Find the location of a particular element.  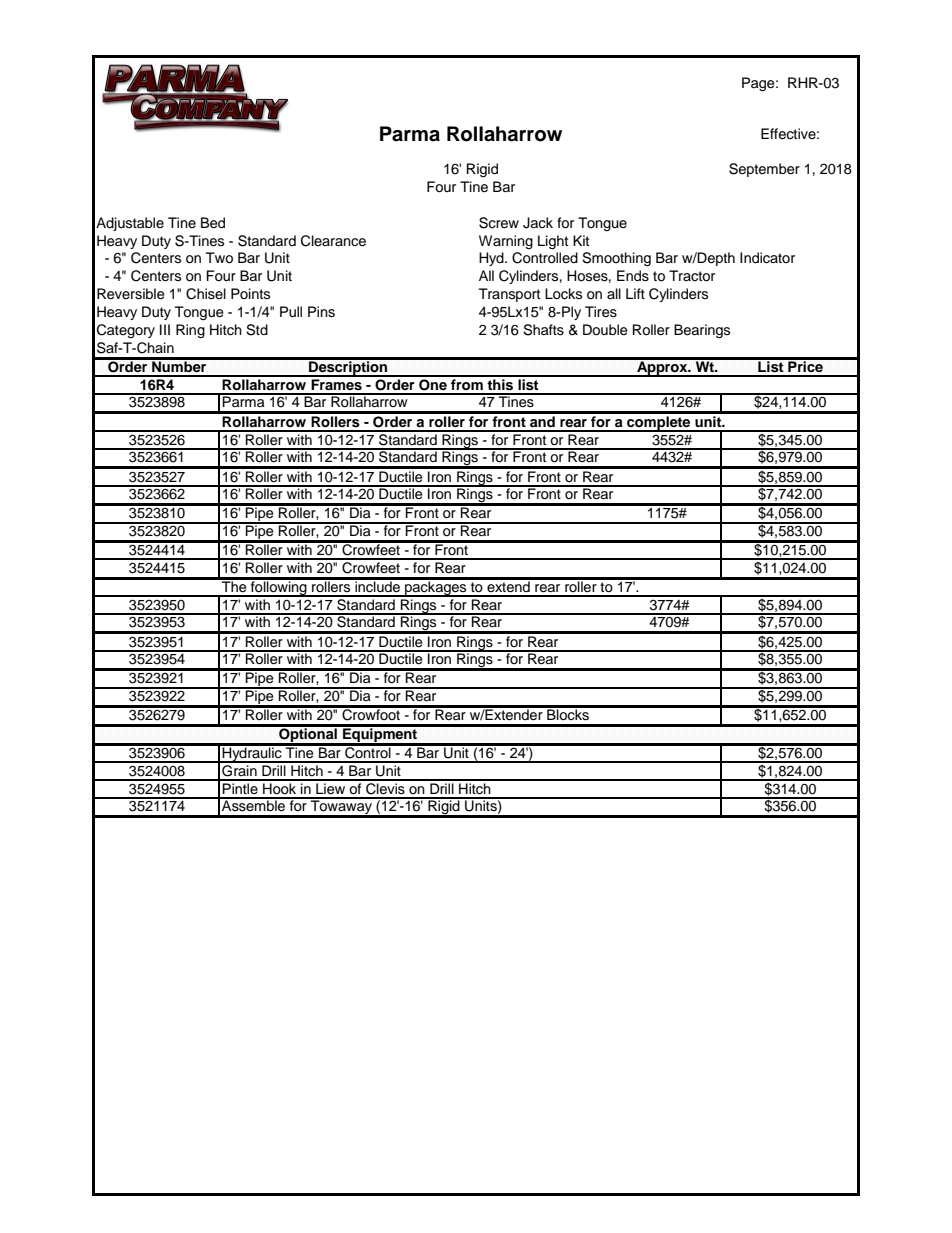

Bed is located at coordinates (213, 223).
